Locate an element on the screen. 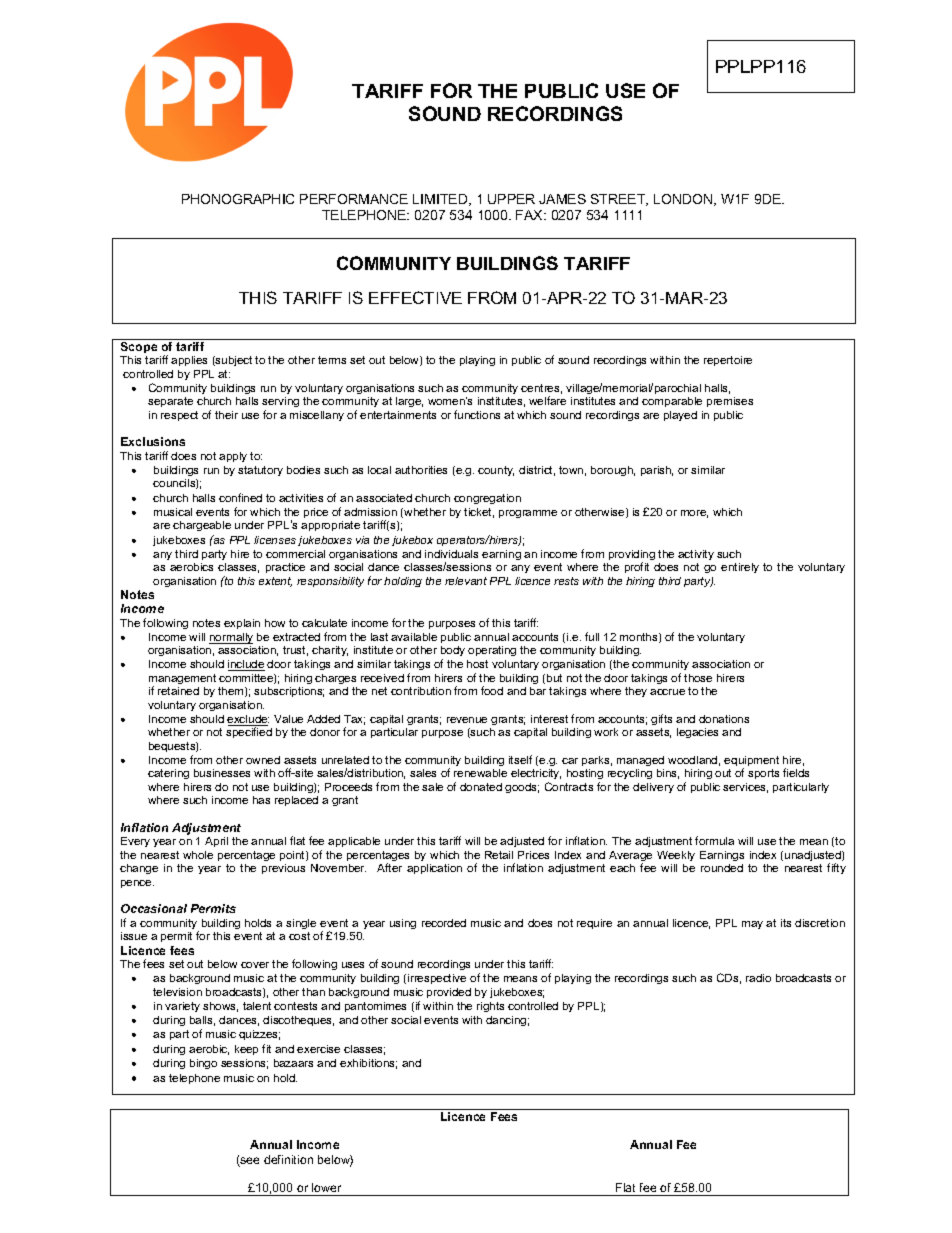 The image size is (952, 1233). definition is located at coordinates (288, 1159).
